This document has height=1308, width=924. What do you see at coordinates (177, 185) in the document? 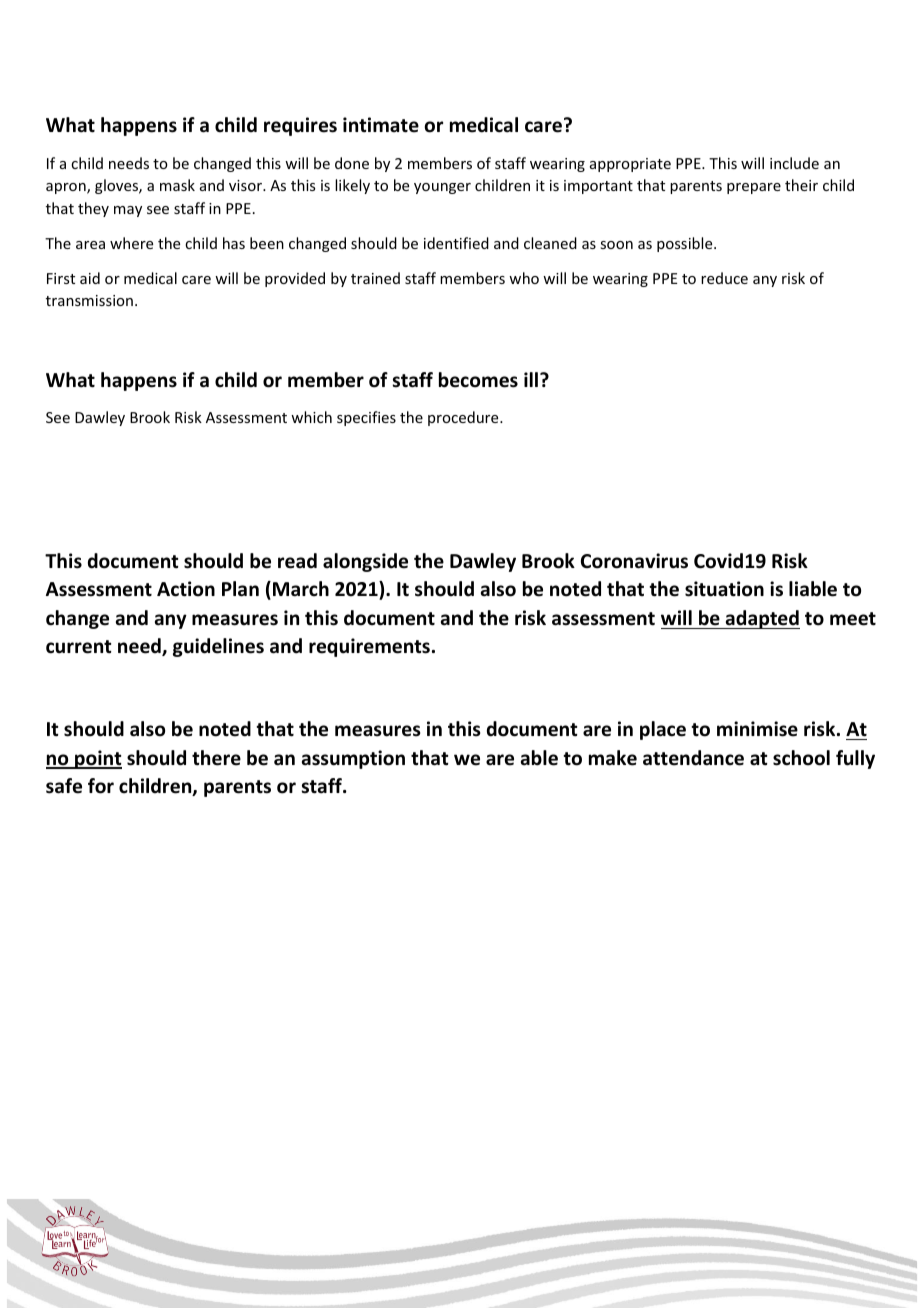
I see `mask` at bounding box center [177, 185].
